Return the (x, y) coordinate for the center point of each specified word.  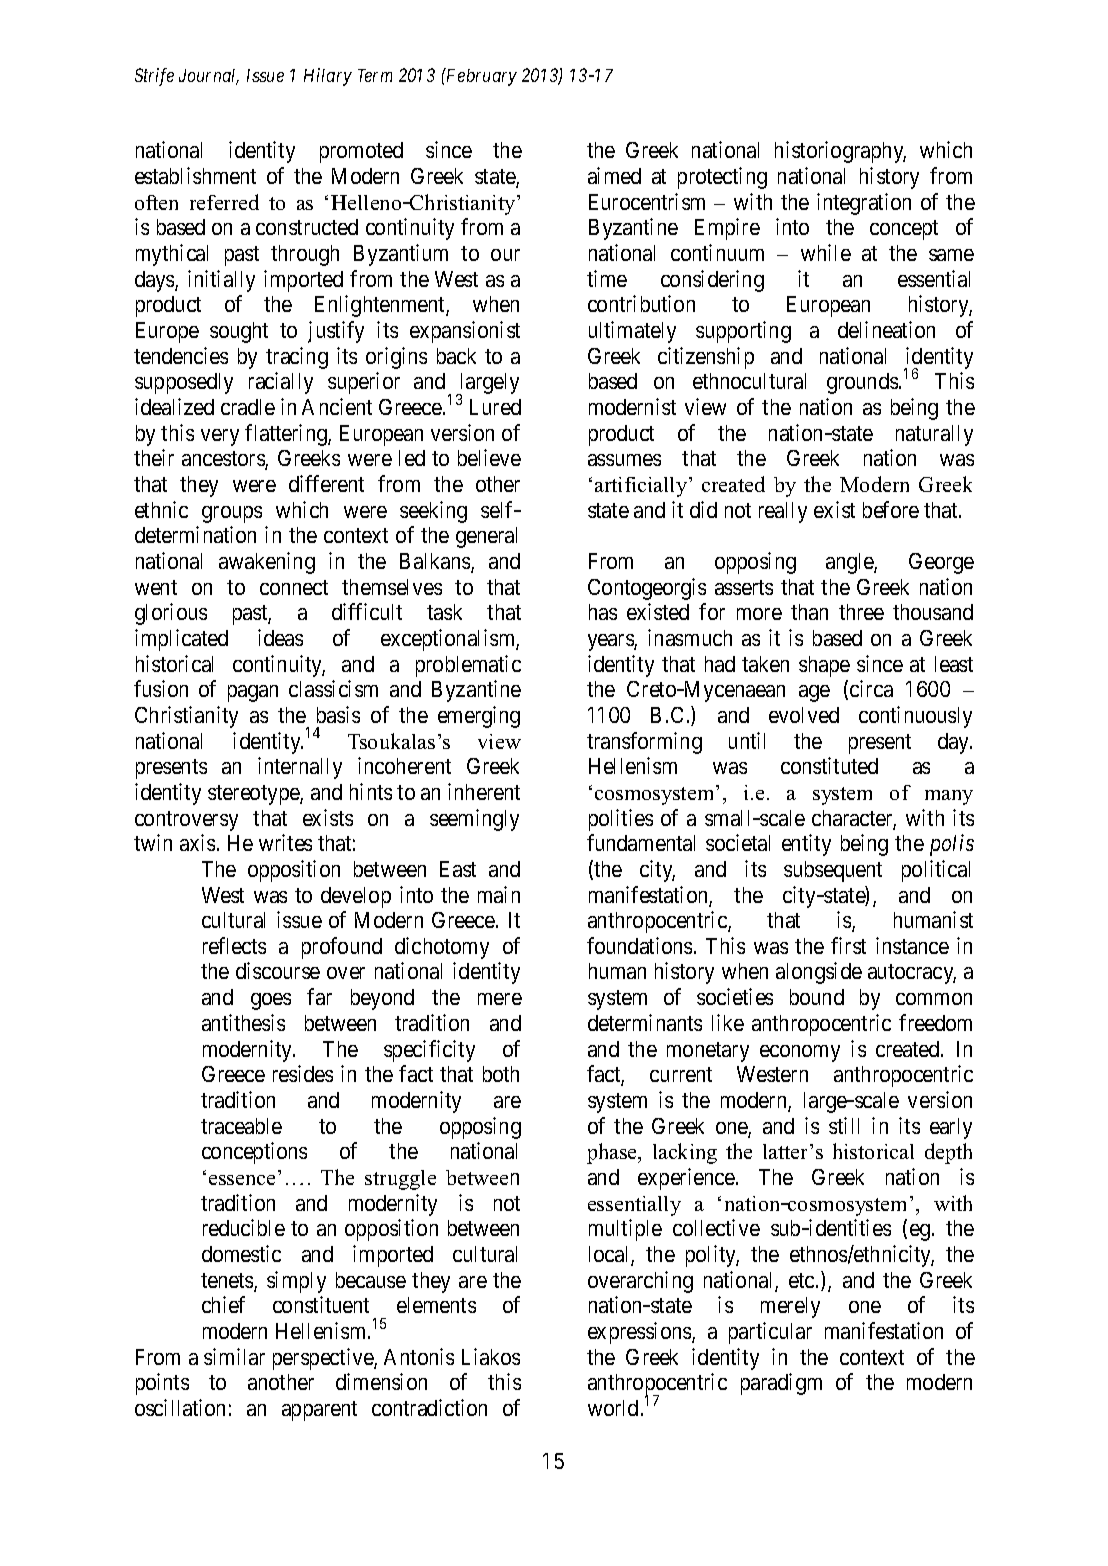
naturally (934, 435)
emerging (479, 717)
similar (234, 1356)
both (501, 1074)
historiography (840, 152)
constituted (829, 765)
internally (300, 768)
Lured (495, 407)
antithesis (243, 1022)
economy (800, 1053)
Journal (209, 77)
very (220, 437)
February (480, 77)
